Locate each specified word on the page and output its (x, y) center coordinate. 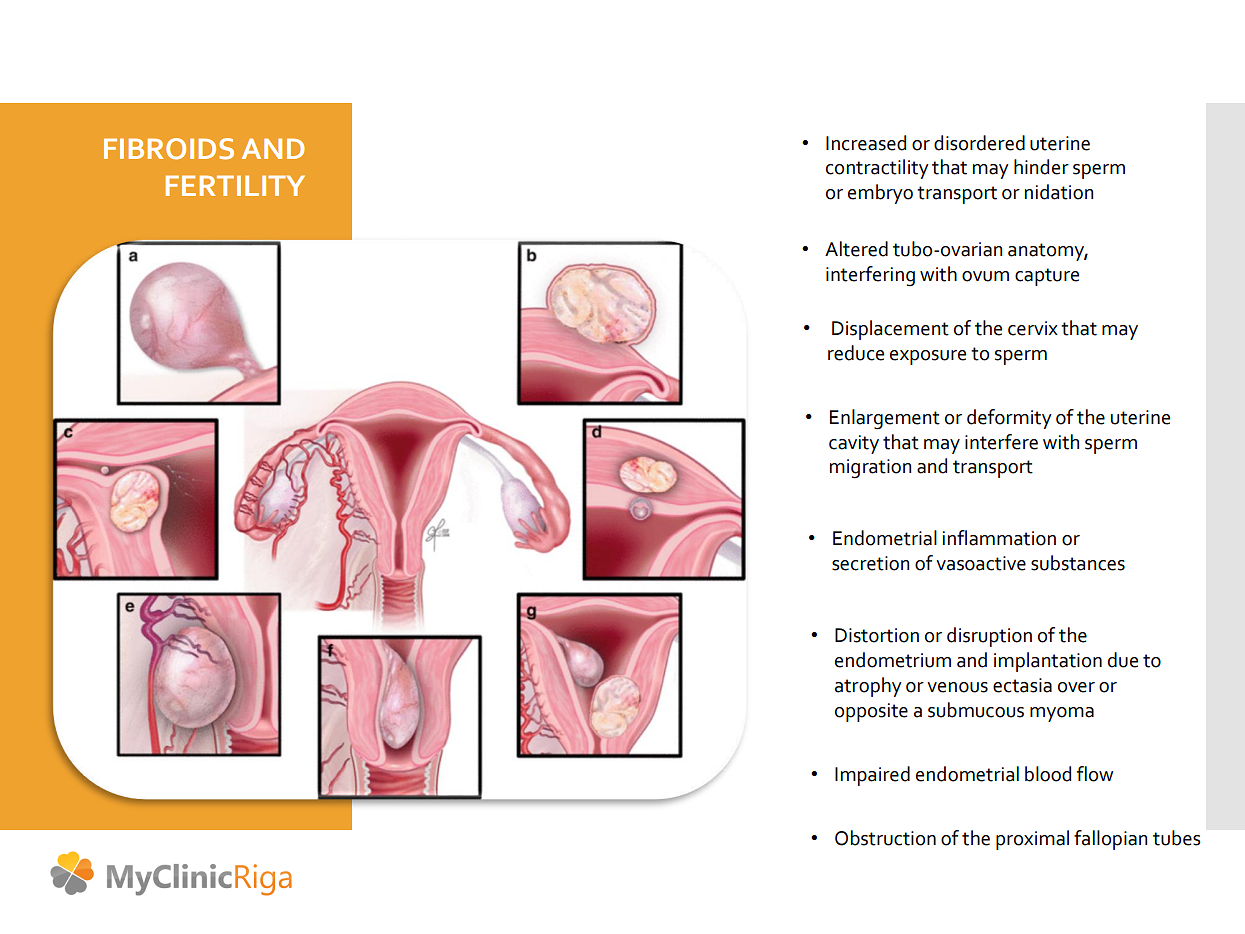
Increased (866, 143)
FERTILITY (235, 185)
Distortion (877, 635)
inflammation (999, 538)
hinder (1041, 167)
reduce (856, 353)
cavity (854, 444)
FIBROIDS (169, 149)
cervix (1033, 328)
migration (870, 469)
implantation (1048, 662)
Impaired (872, 776)
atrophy (868, 687)
